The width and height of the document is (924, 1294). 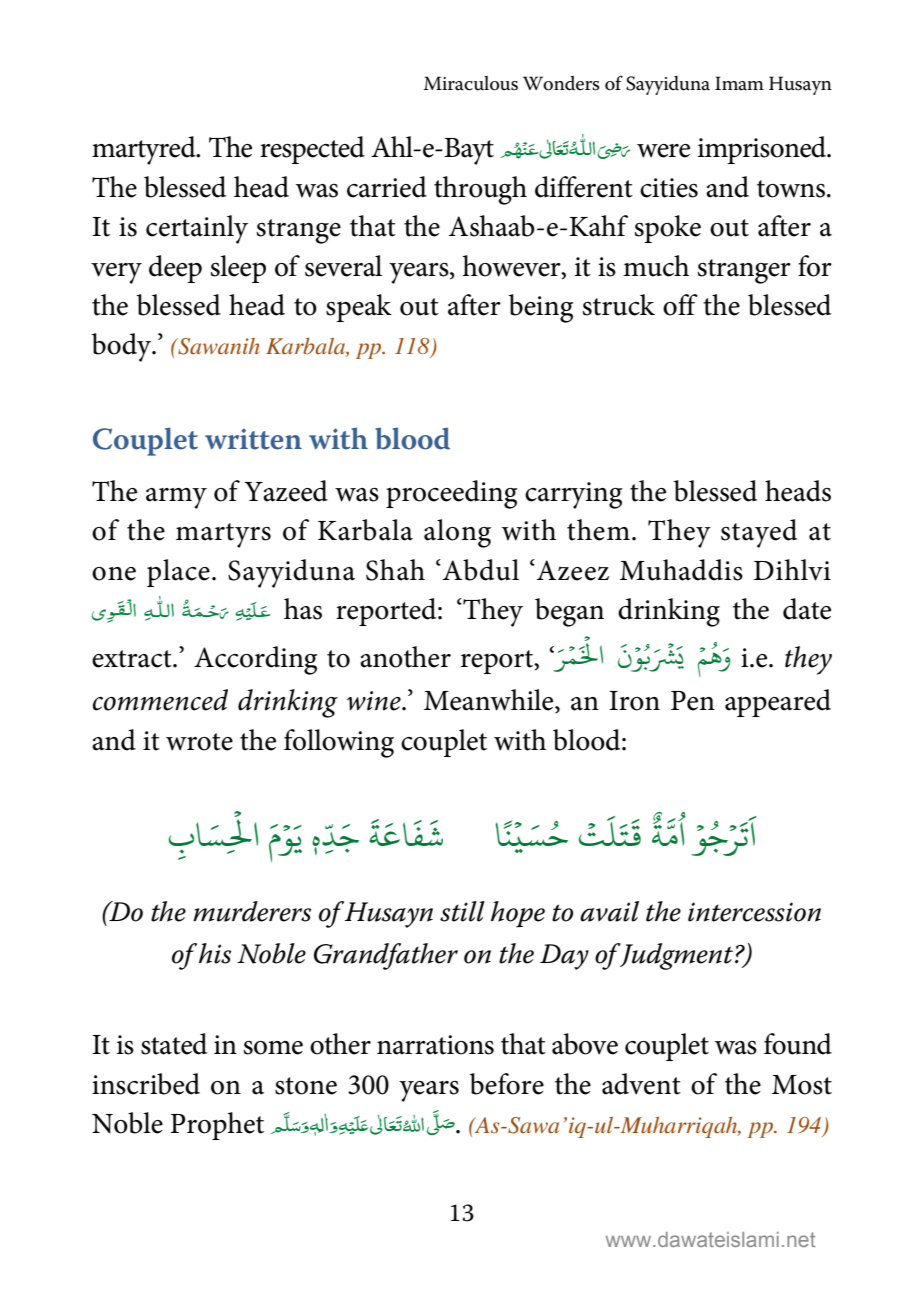 I want to click on Miraculous, so click(x=471, y=83).
